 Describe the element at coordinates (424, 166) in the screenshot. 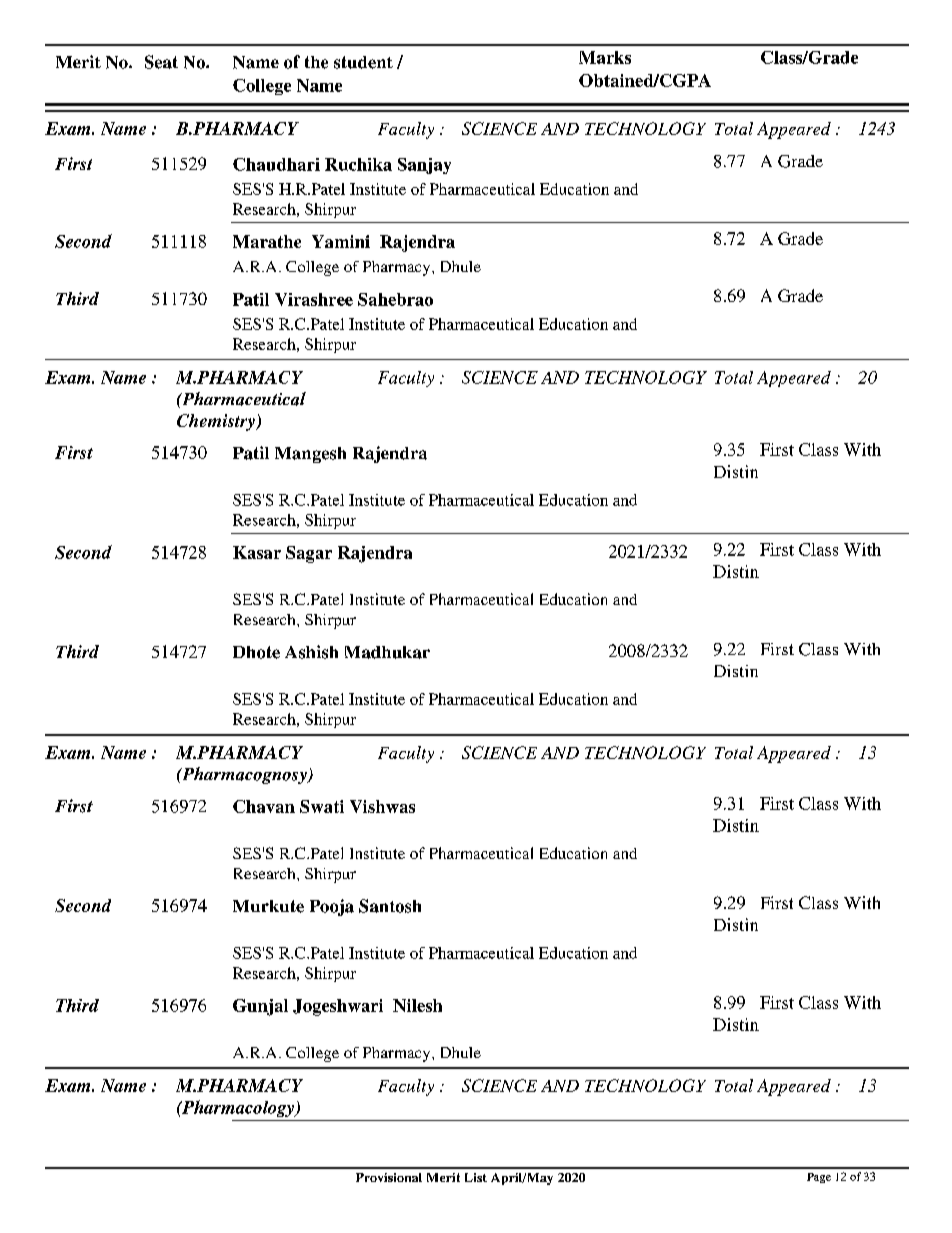

I see `Sanjay` at that location.
